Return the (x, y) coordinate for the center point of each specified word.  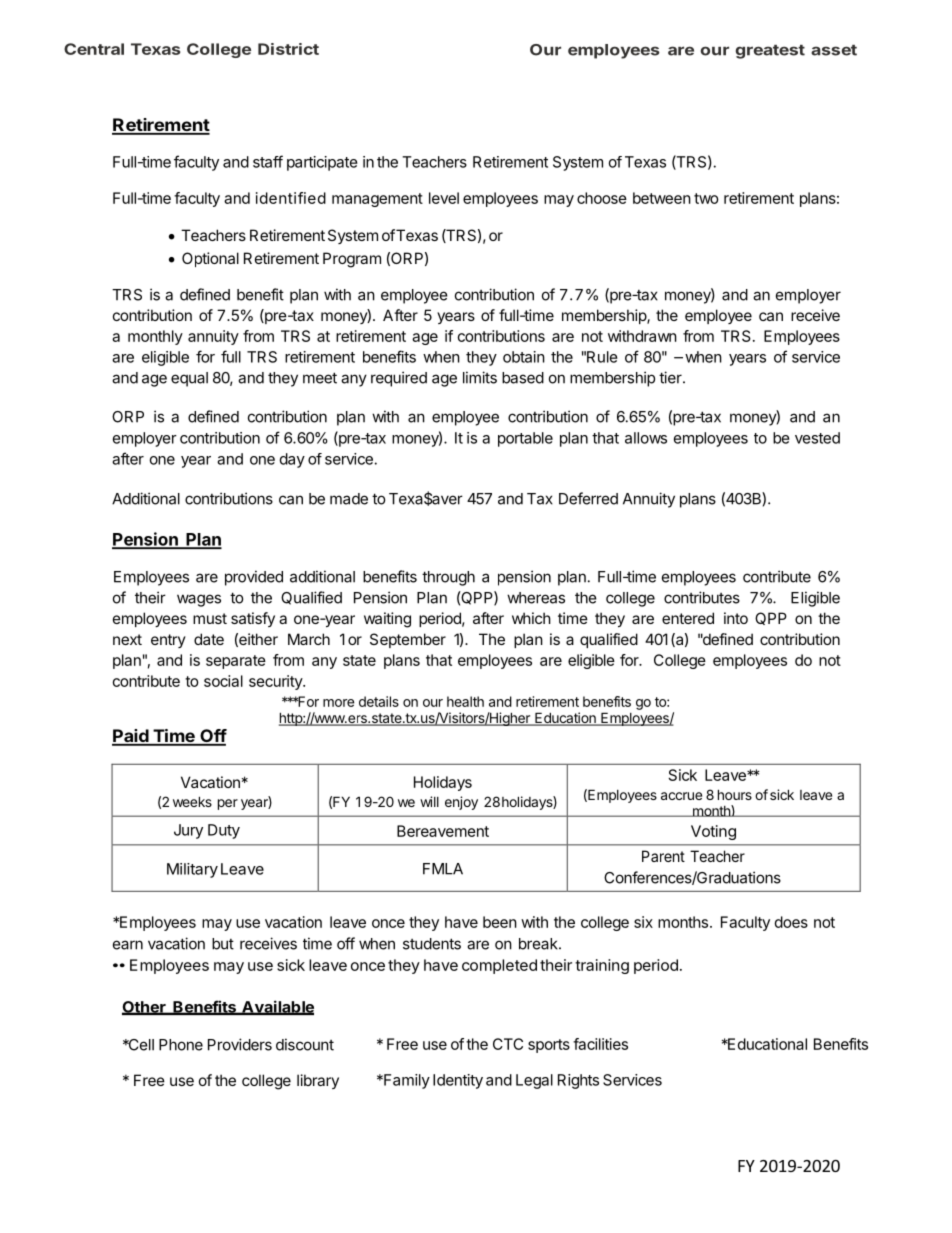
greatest (770, 52)
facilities (600, 1044)
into (736, 618)
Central (94, 49)
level (444, 198)
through (448, 578)
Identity (458, 1081)
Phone (181, 1045)
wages (199, 600)
